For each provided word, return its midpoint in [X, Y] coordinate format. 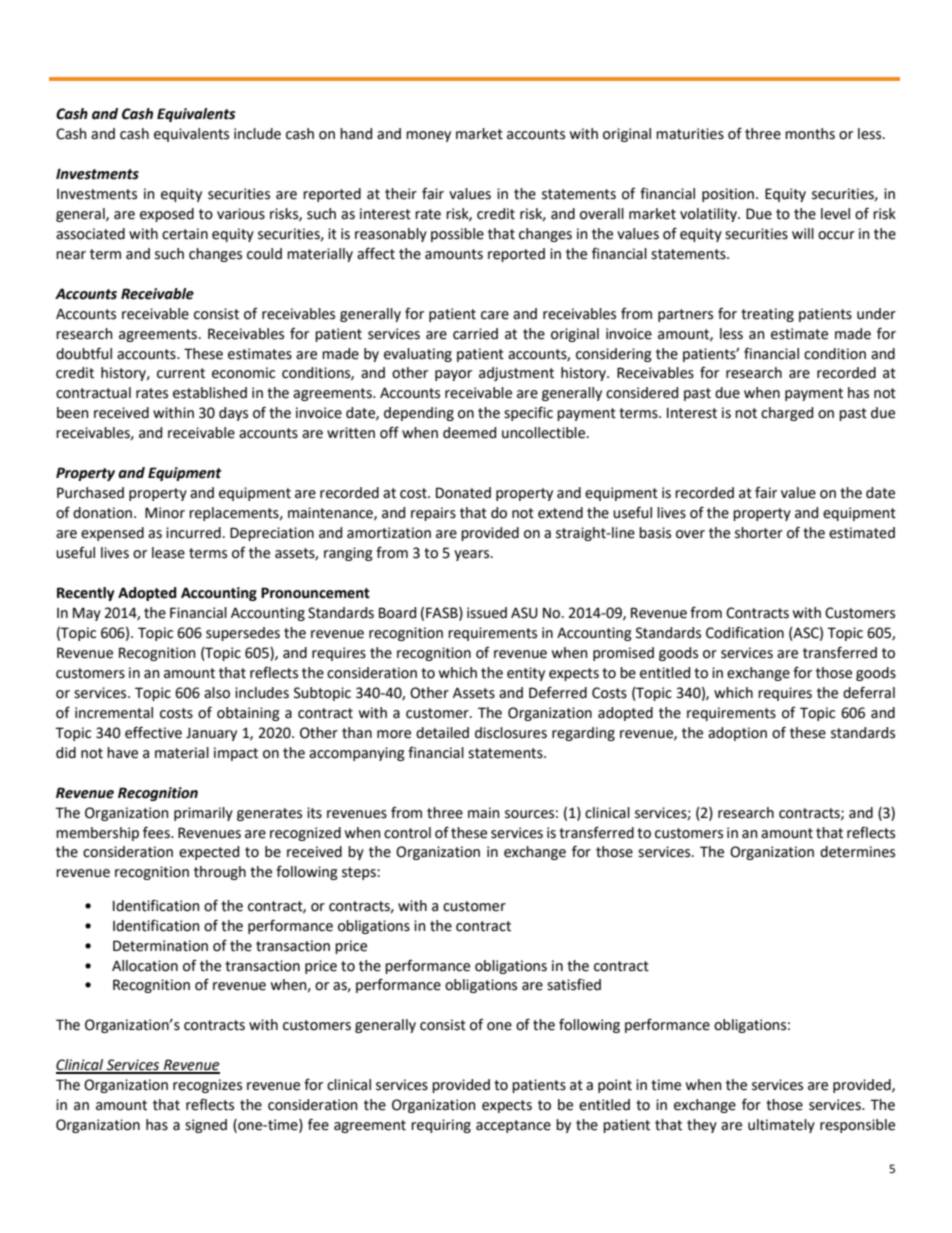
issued [487, 613]
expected [209, 853]
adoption [737, 734]
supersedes [243, 634]
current [181, 373]
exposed [167, 215]
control [407, 833]
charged [787, 414]
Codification [745, 632]
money [428, 136]
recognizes [207, 1086]
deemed [469, 433]
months [810, 134]
